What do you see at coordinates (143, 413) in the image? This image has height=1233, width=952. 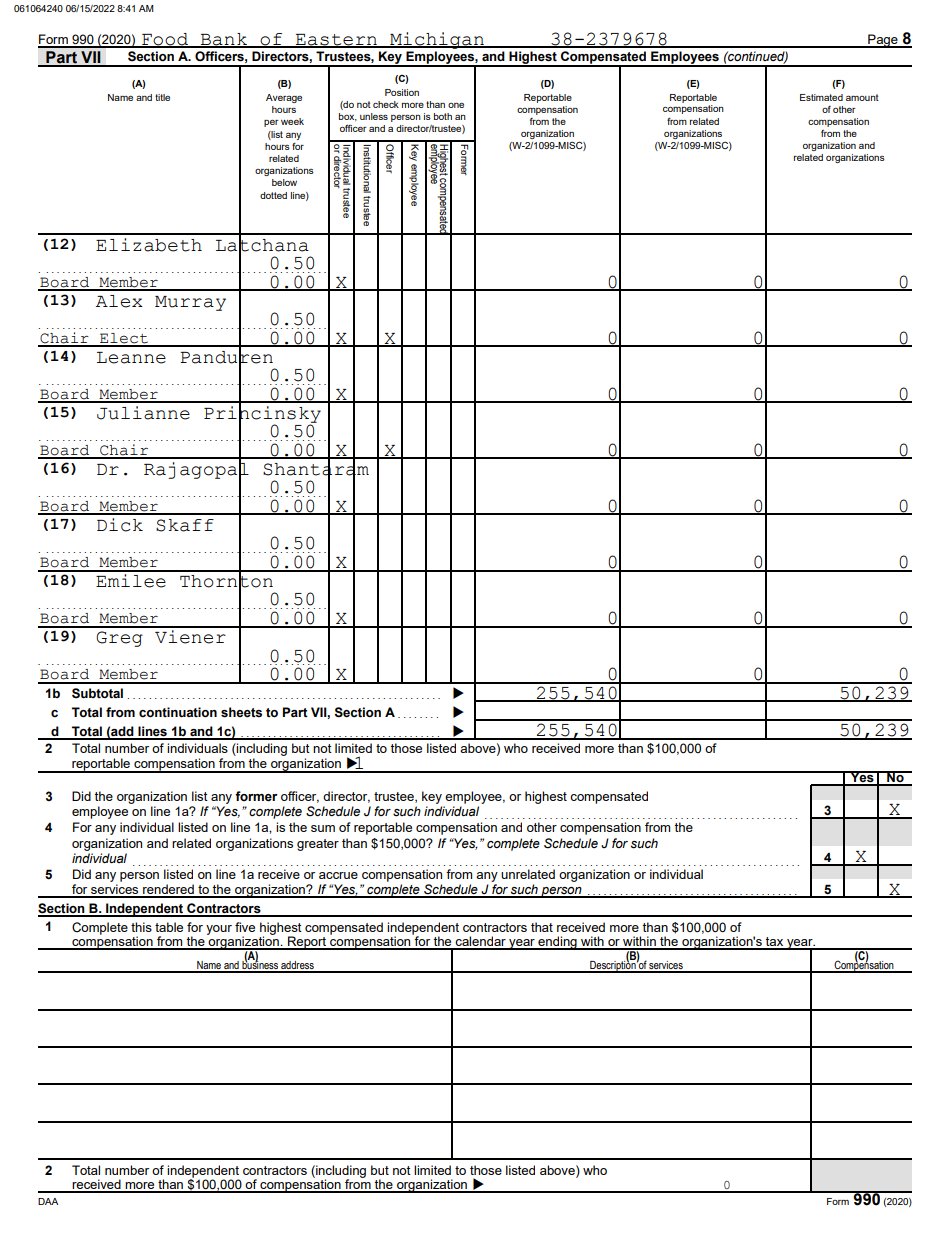 I see `Julianne` at bounding box center [143, 413].
